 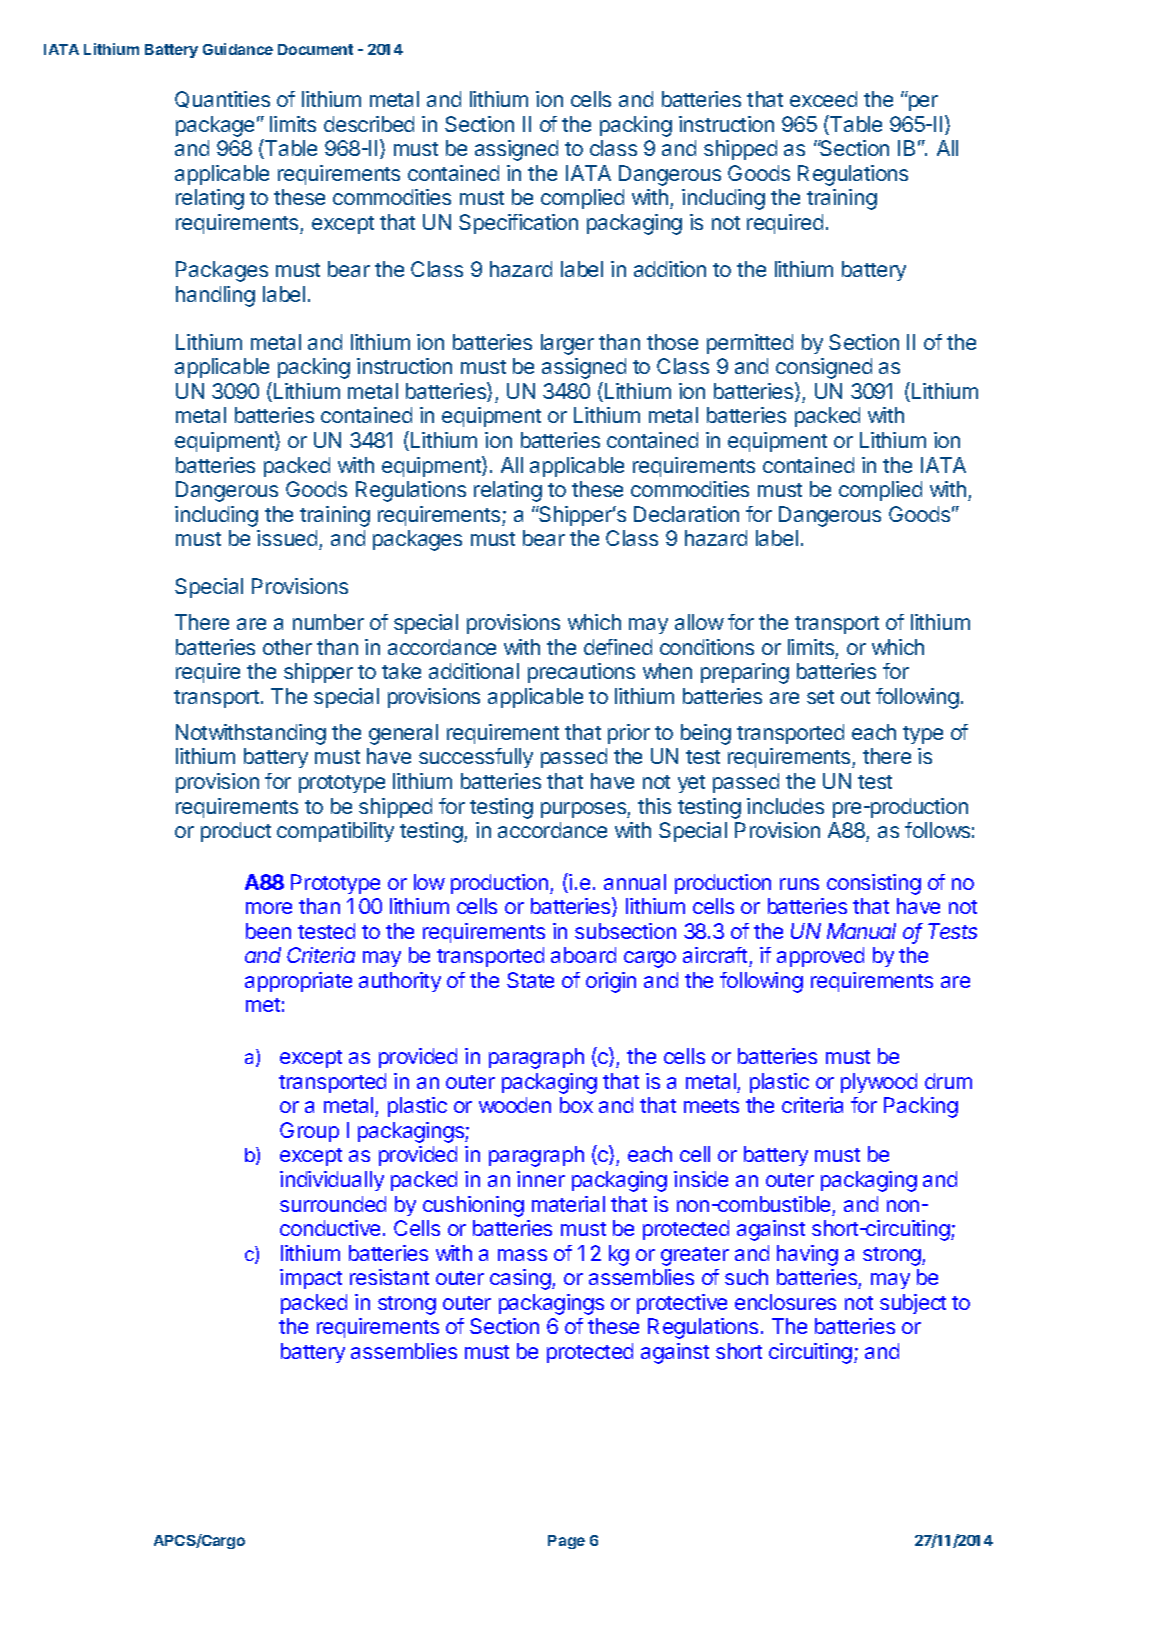 I want to click on compatibility, so click(x=335, y=832).
